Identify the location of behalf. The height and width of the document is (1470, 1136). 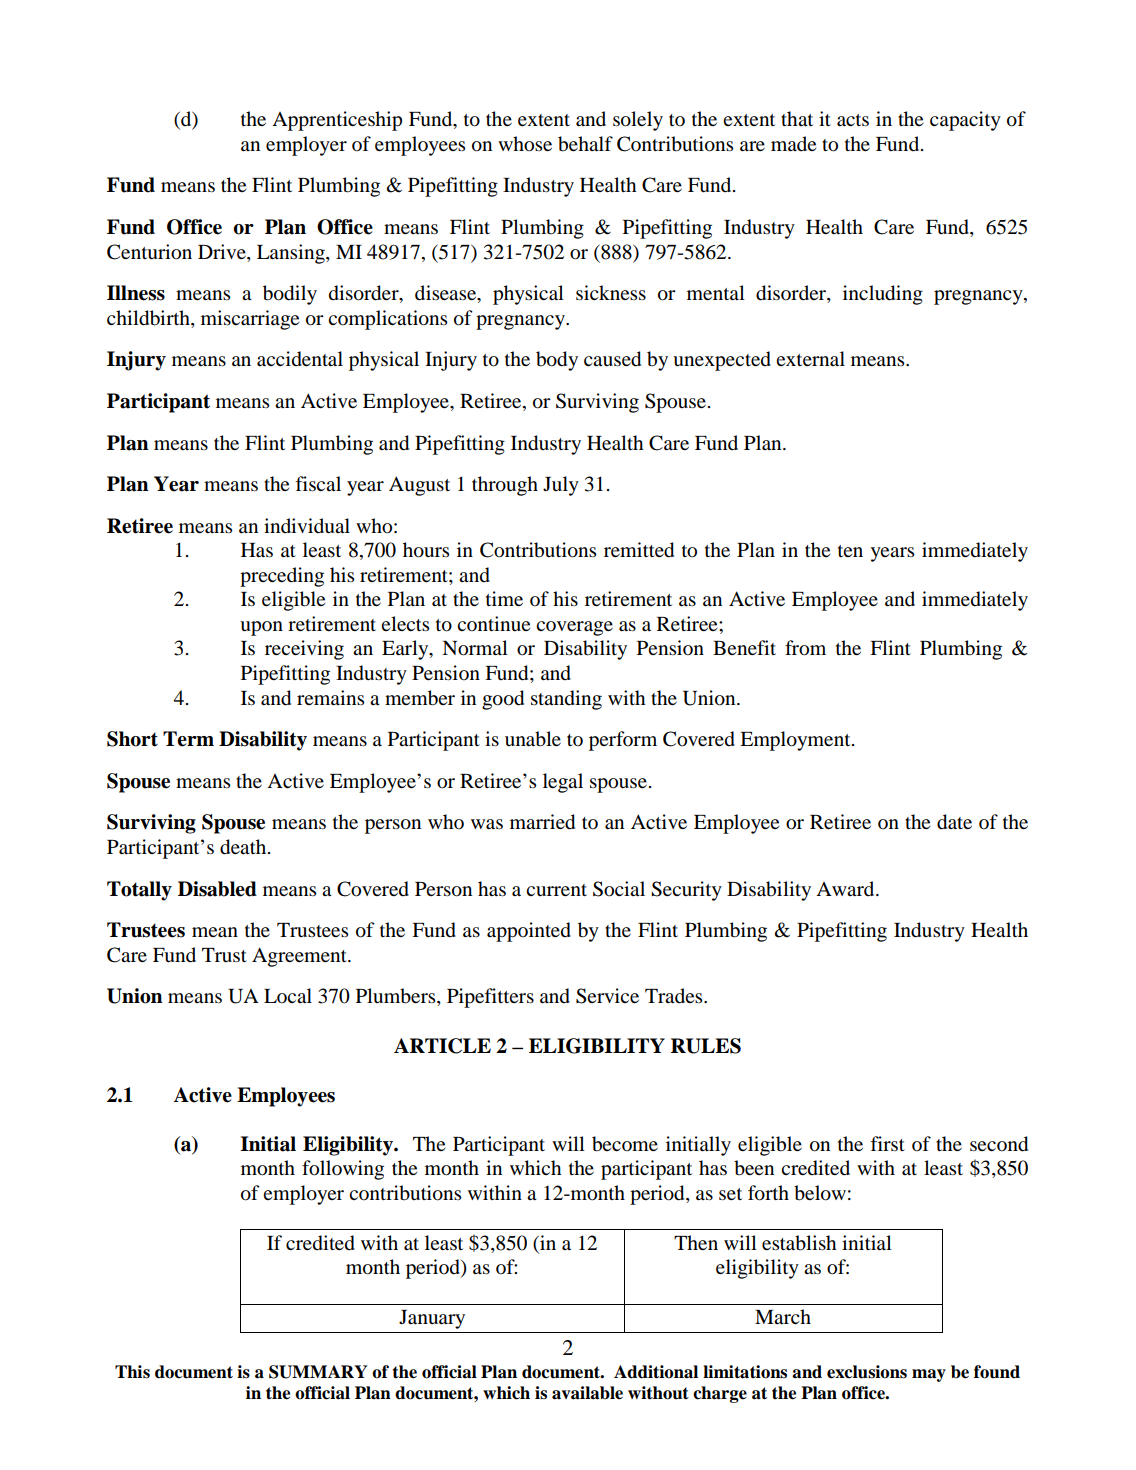
(585, 144).
